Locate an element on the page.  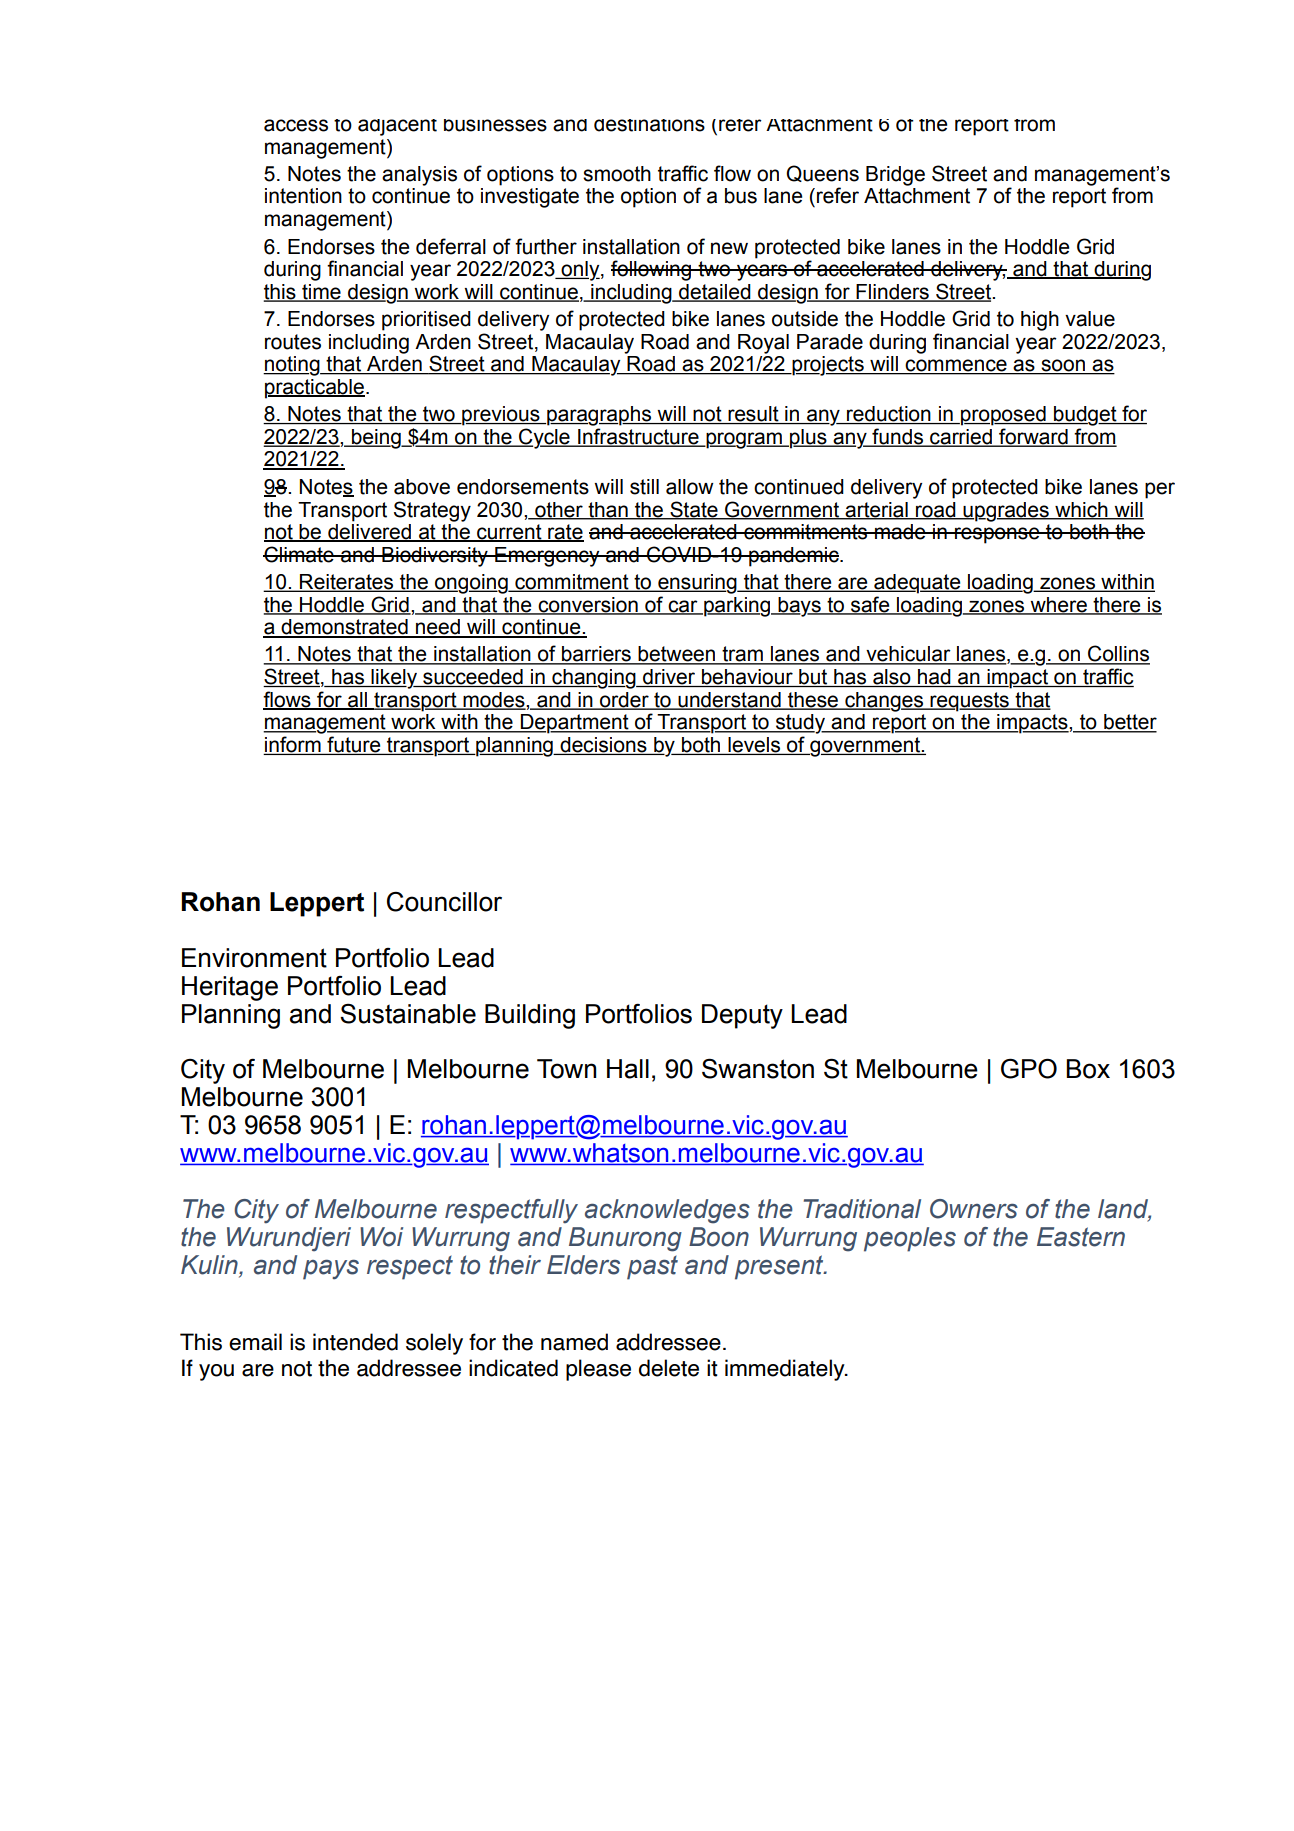
intention is located at coordinates (303, 196).
